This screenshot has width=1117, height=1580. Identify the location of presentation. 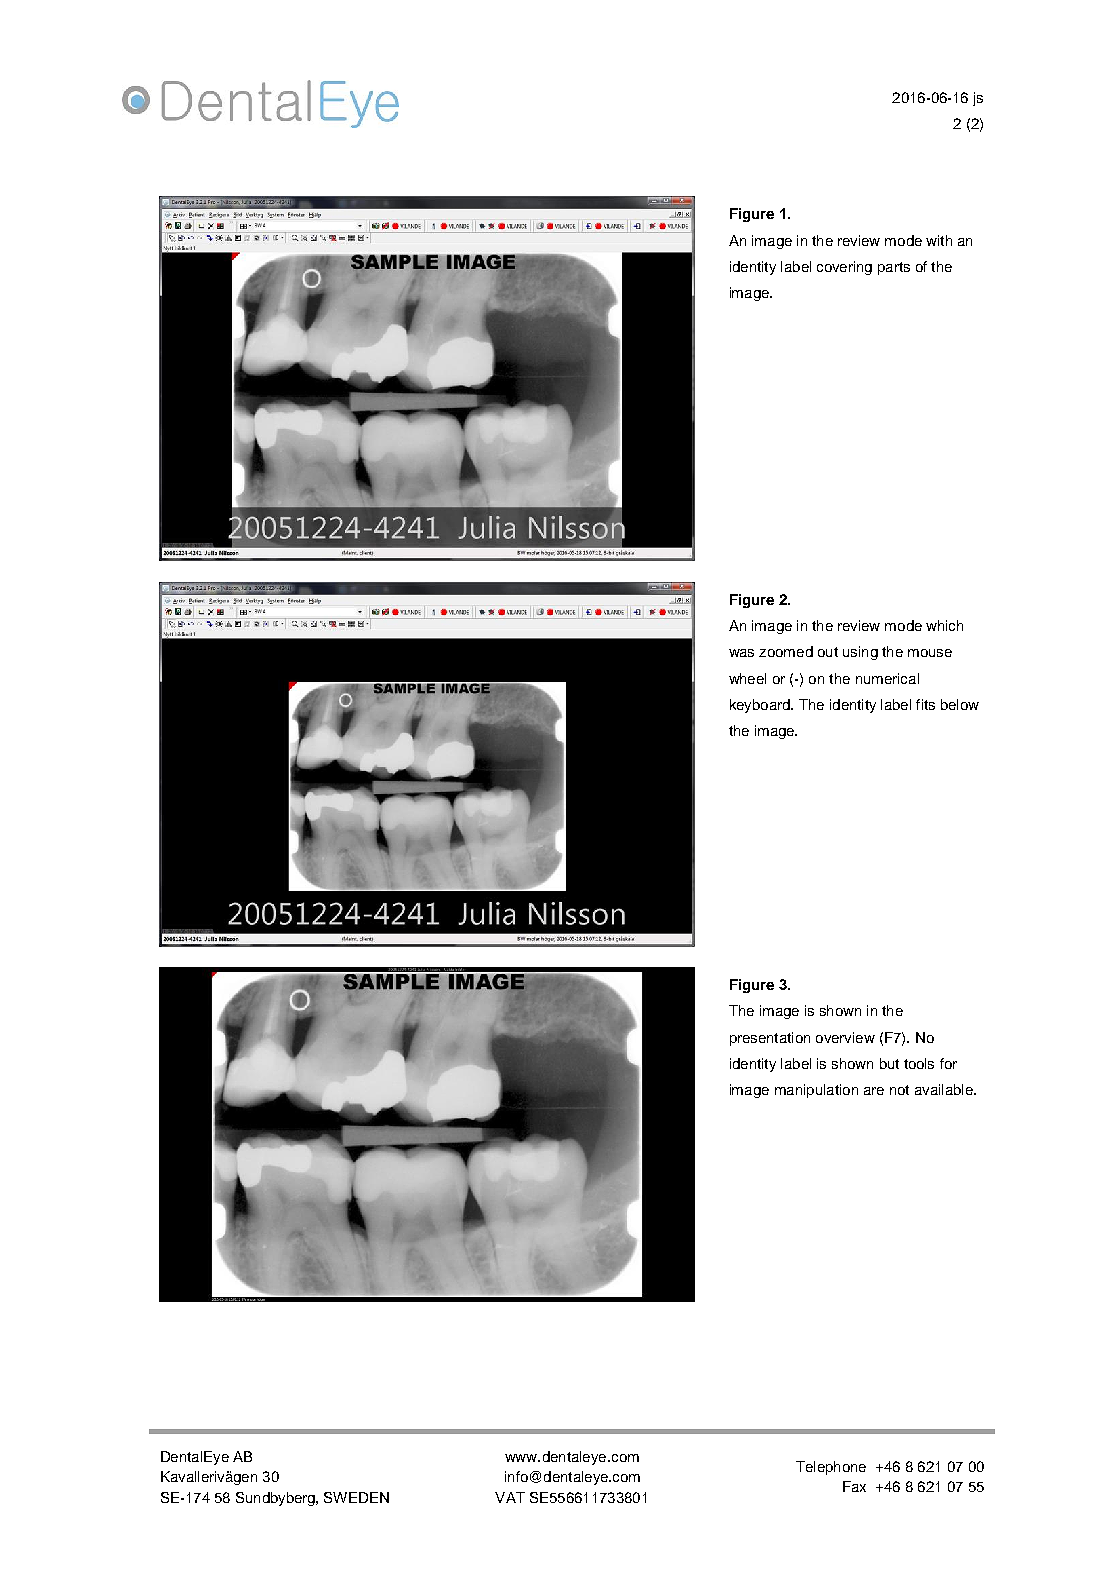
(770, 1039).
